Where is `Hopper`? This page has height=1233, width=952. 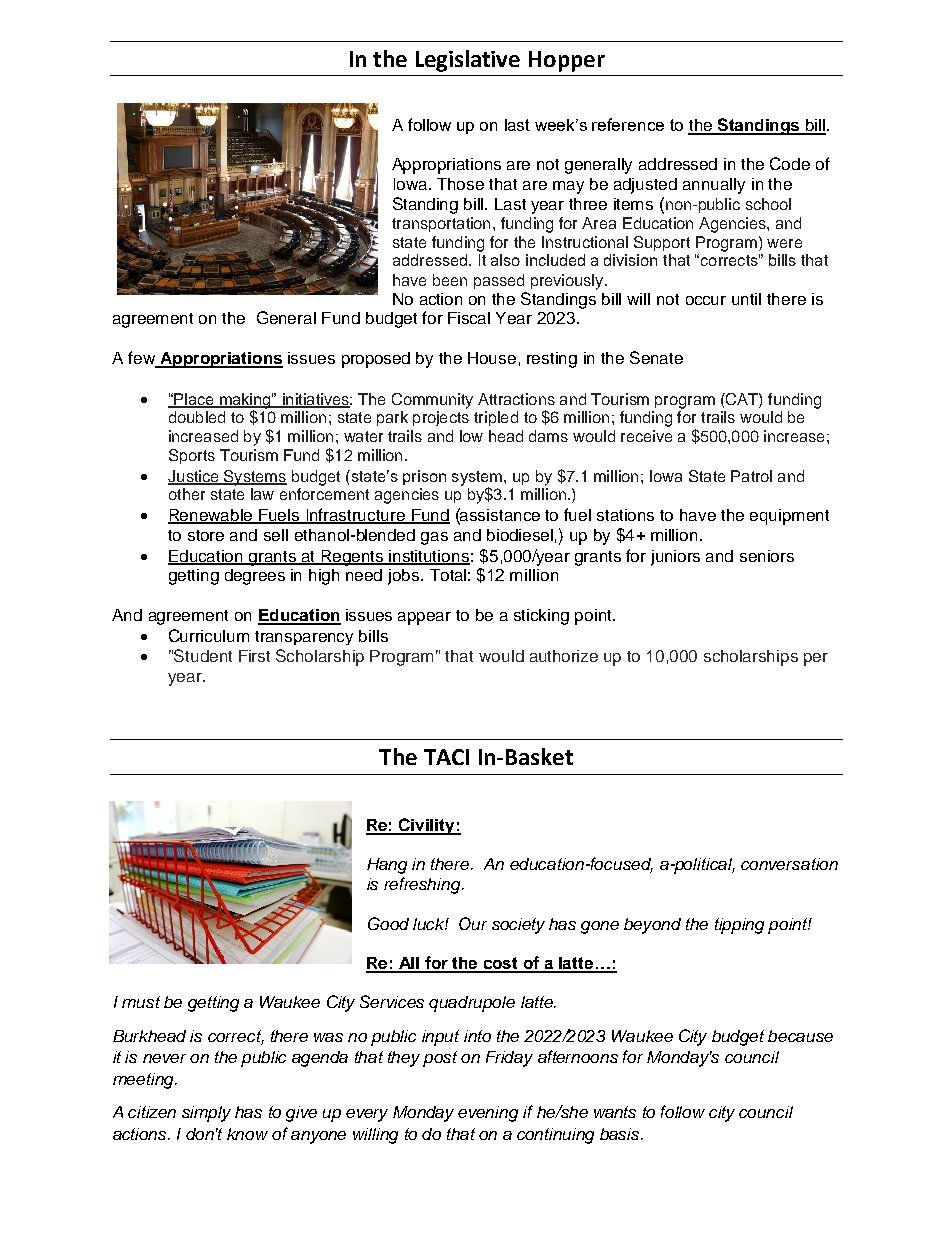 Hopper is located at coordinates (567, 61).
